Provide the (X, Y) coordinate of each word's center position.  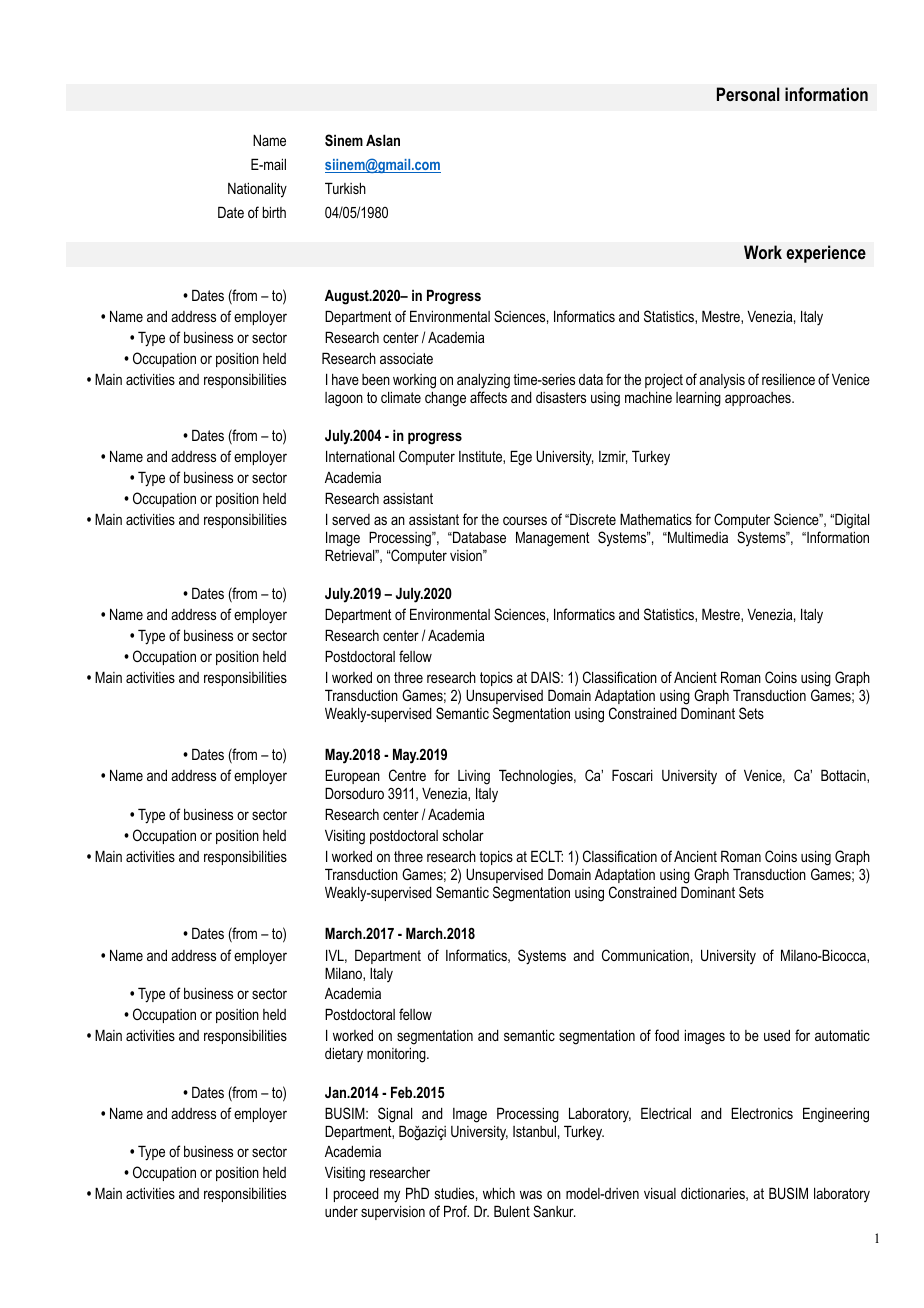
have (345, 379)
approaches (759, 399)
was (531, 1194)
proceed (356, 1195)
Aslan (383, 140)
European (352, 776)
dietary (344, 1055)
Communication (645, 955)
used (777, 1035)
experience (826, 254)
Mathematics (656, 519)
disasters (561, 397)
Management (552, 539)
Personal (748, 94)
